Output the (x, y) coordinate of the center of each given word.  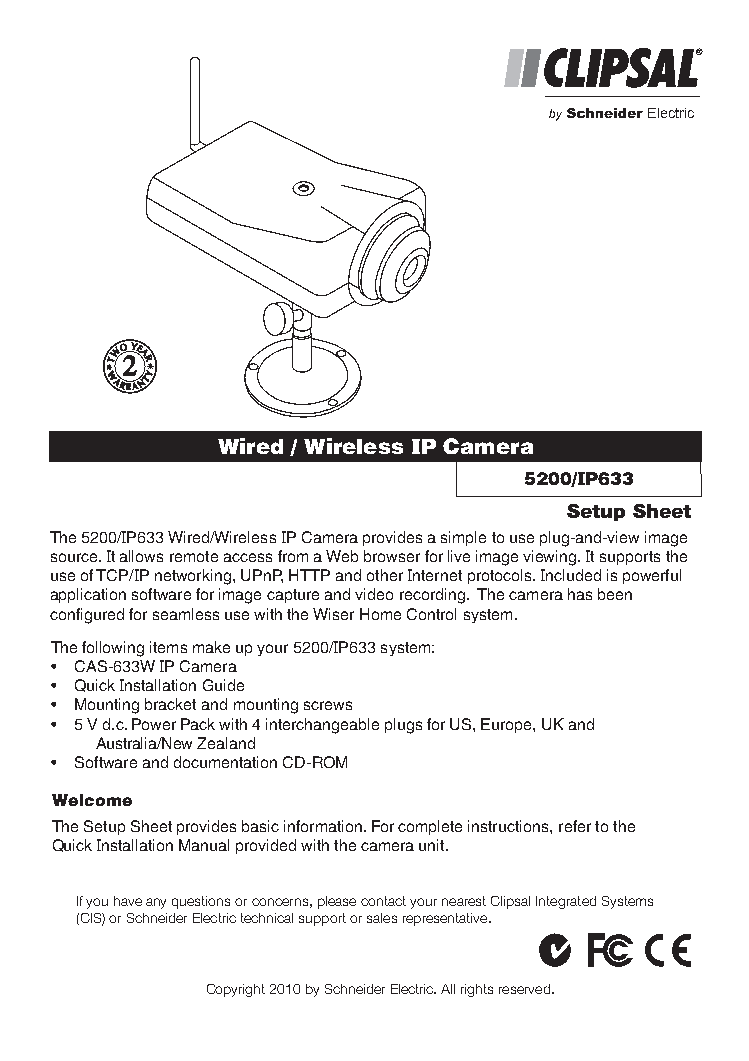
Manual (204, 845)
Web (342, 556)
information (323, 826)
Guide (223, 685)
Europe (507, 725)
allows (141, 556)
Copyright (236, 990)
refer (575, 826)
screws (328, 705)
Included (571, 575)
